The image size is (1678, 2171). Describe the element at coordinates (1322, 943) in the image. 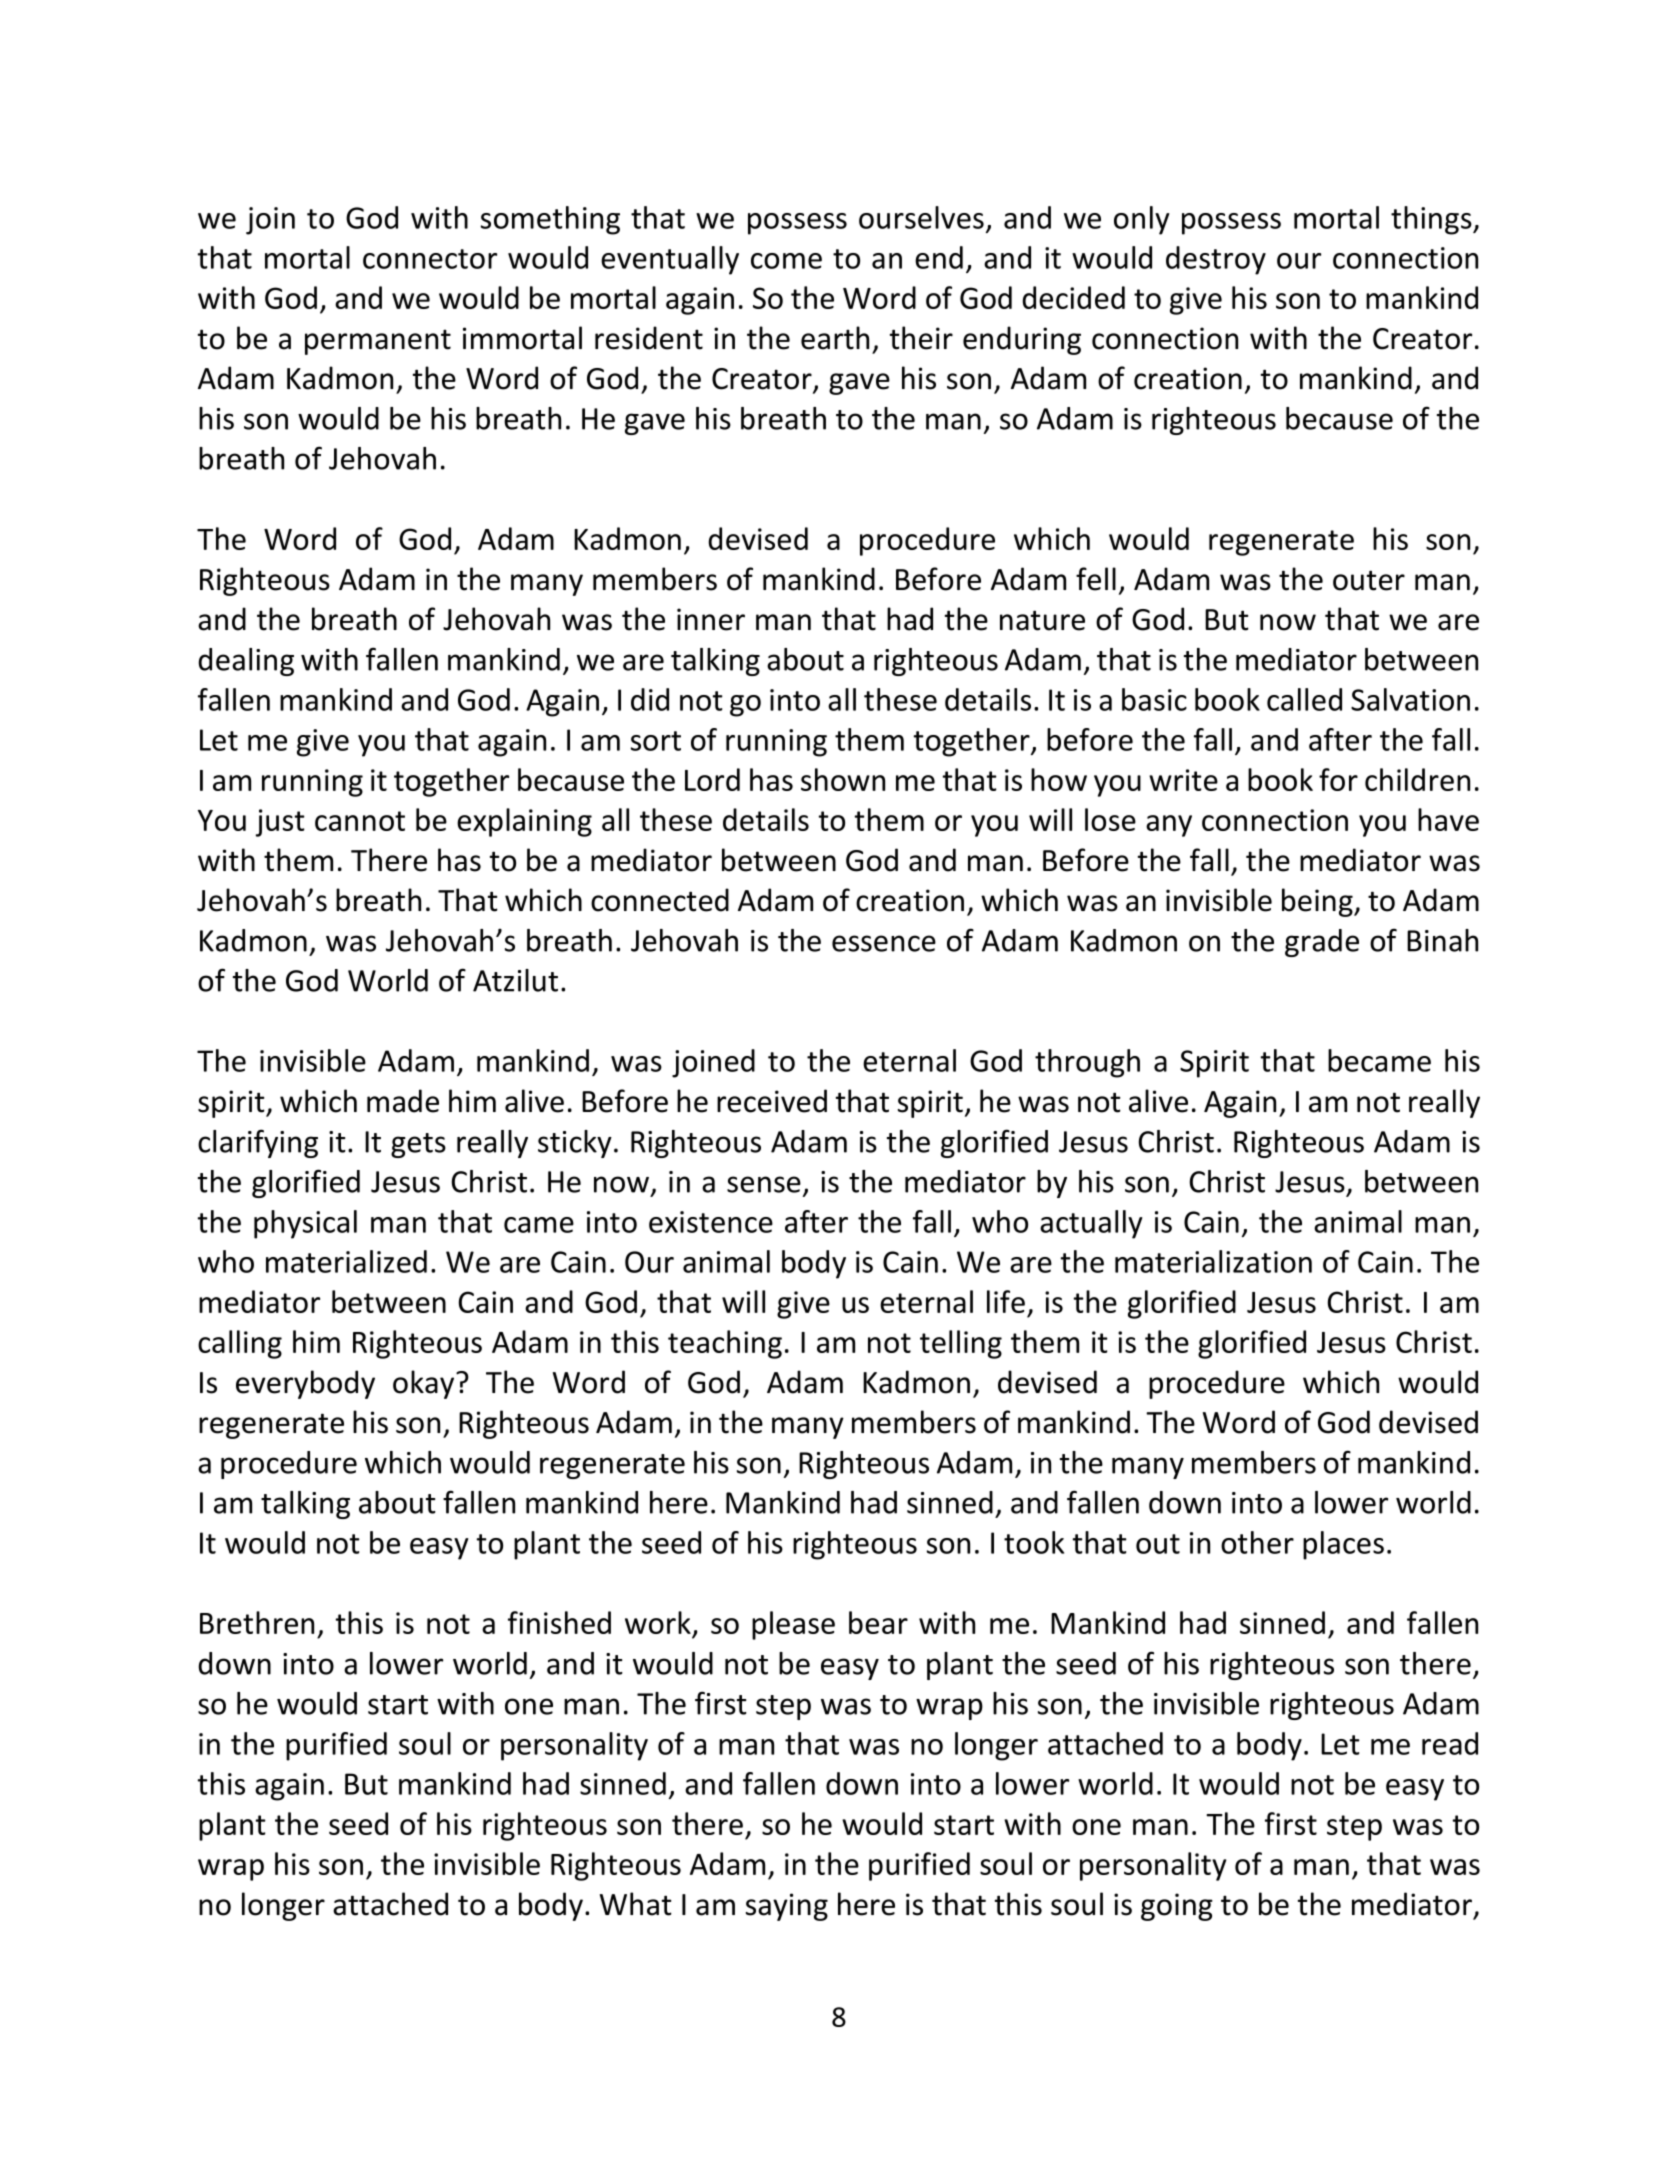

I see `grade` at that location.
